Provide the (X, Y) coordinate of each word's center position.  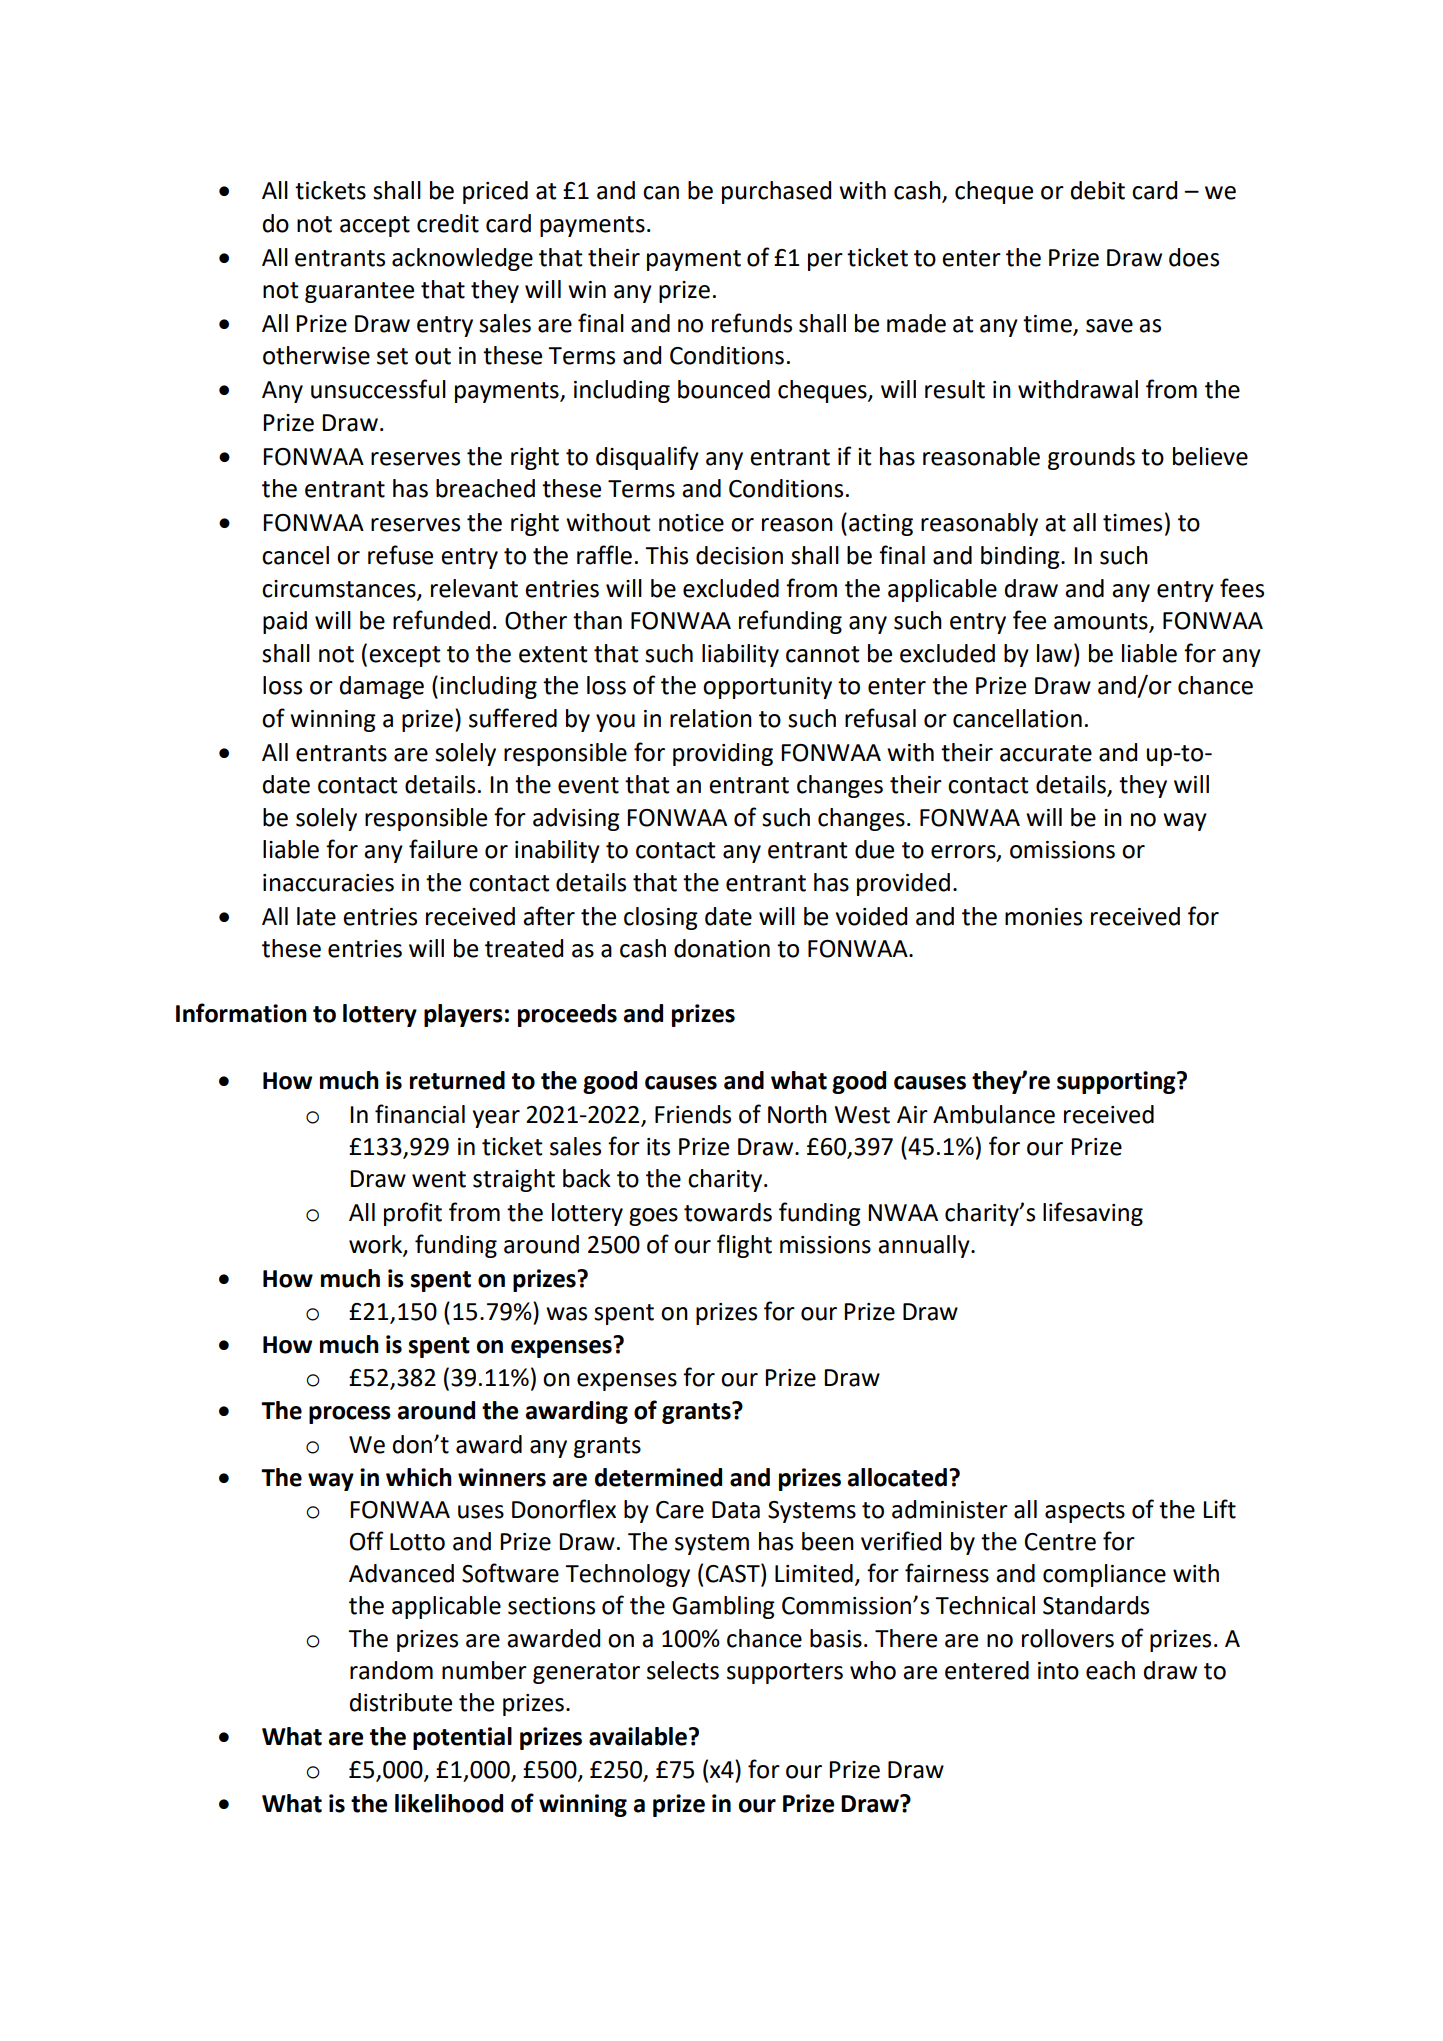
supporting (1117, 1082)
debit (1098, 190)
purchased (776, 192)
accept (375, 226)
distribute (401, 1702)
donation (722, 948)
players (463, 1015)
